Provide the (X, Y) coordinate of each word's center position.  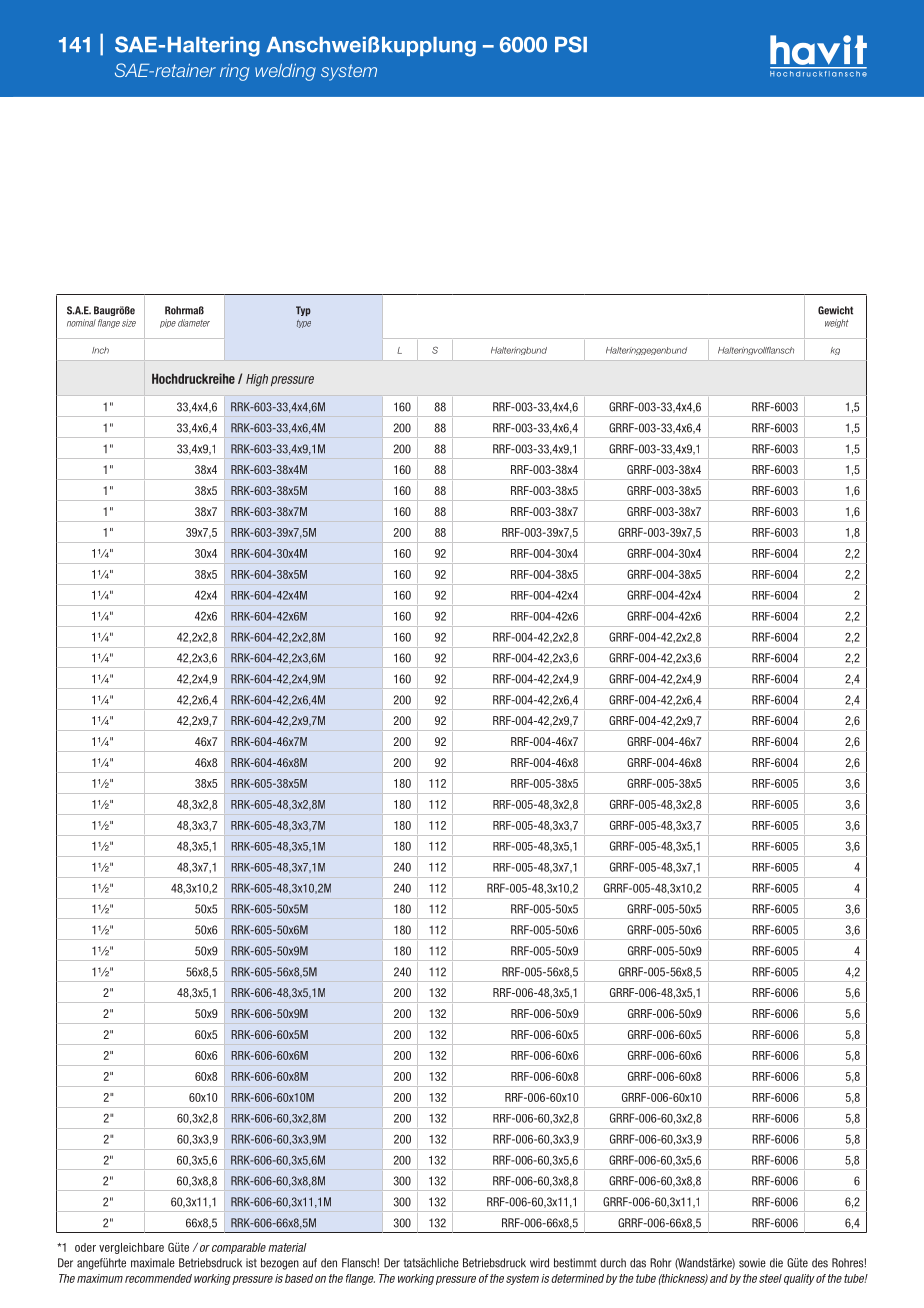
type (304, 324)
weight (837, 323)
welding (285, 72)
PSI (571, 44)
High (257, 380)
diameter (194, 323)
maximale (153, 1263)
